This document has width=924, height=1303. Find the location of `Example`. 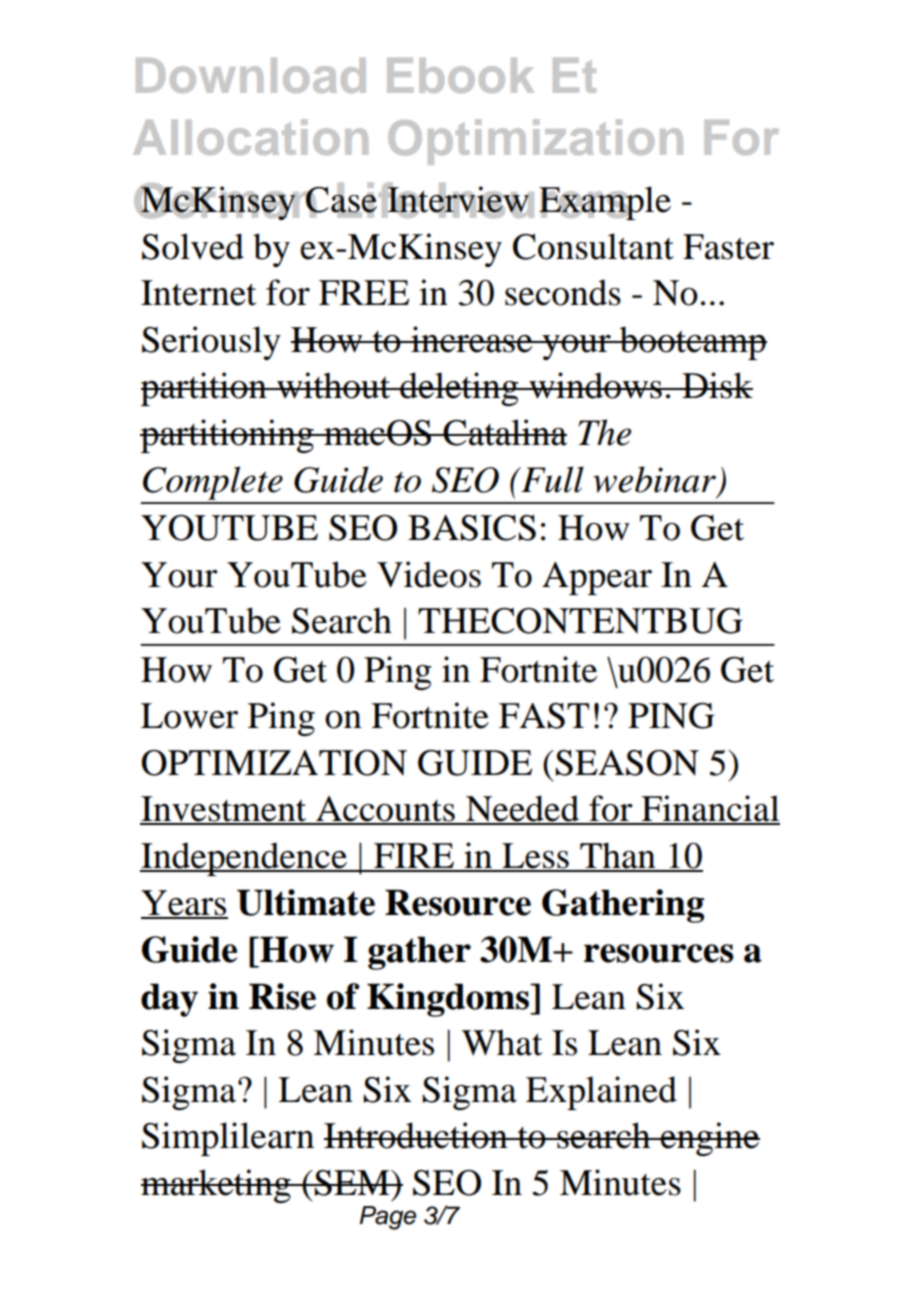

Example is located at coordinates (605, 203).
